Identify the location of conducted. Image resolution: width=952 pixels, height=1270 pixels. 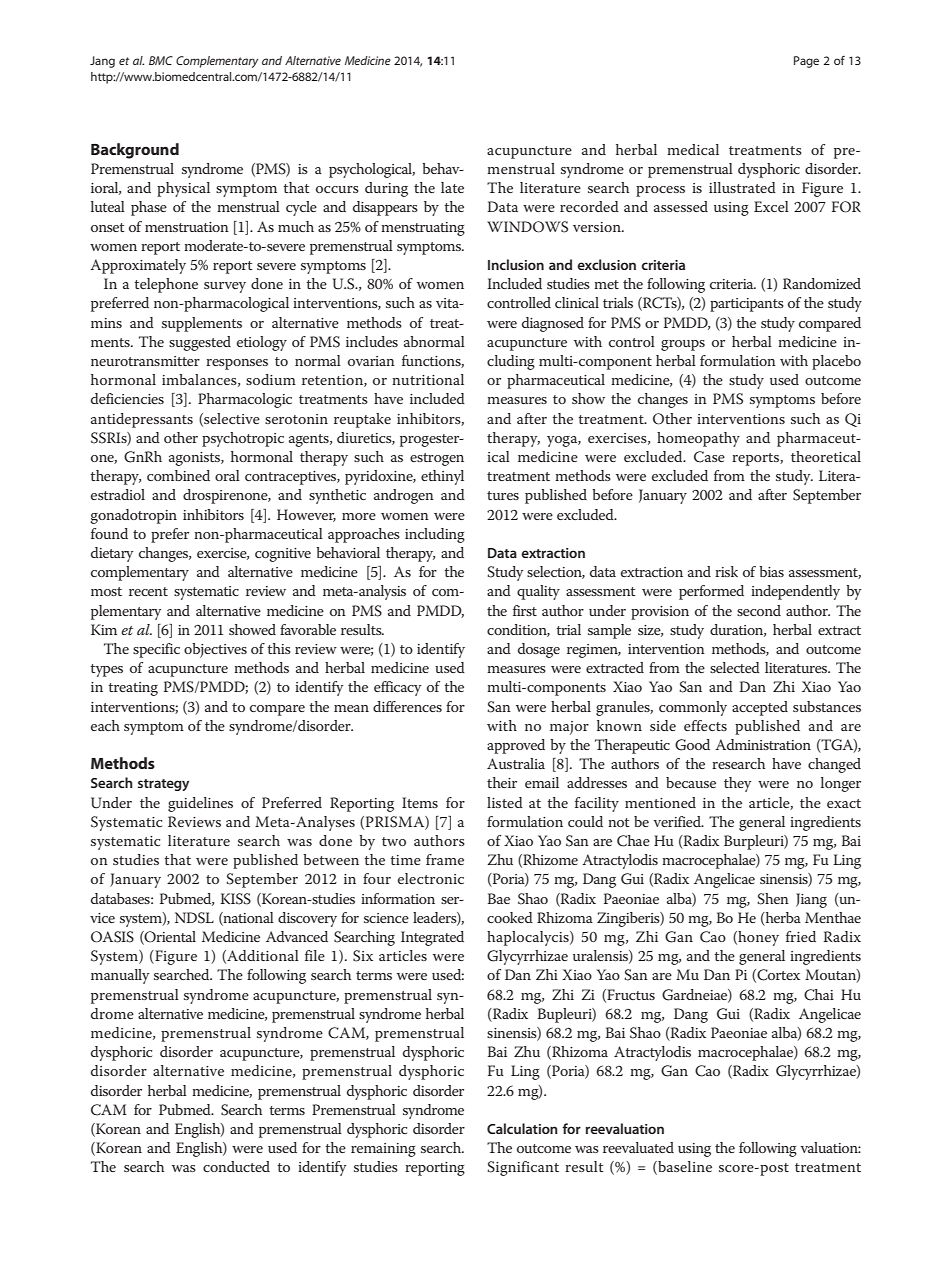
(236, 1166).
